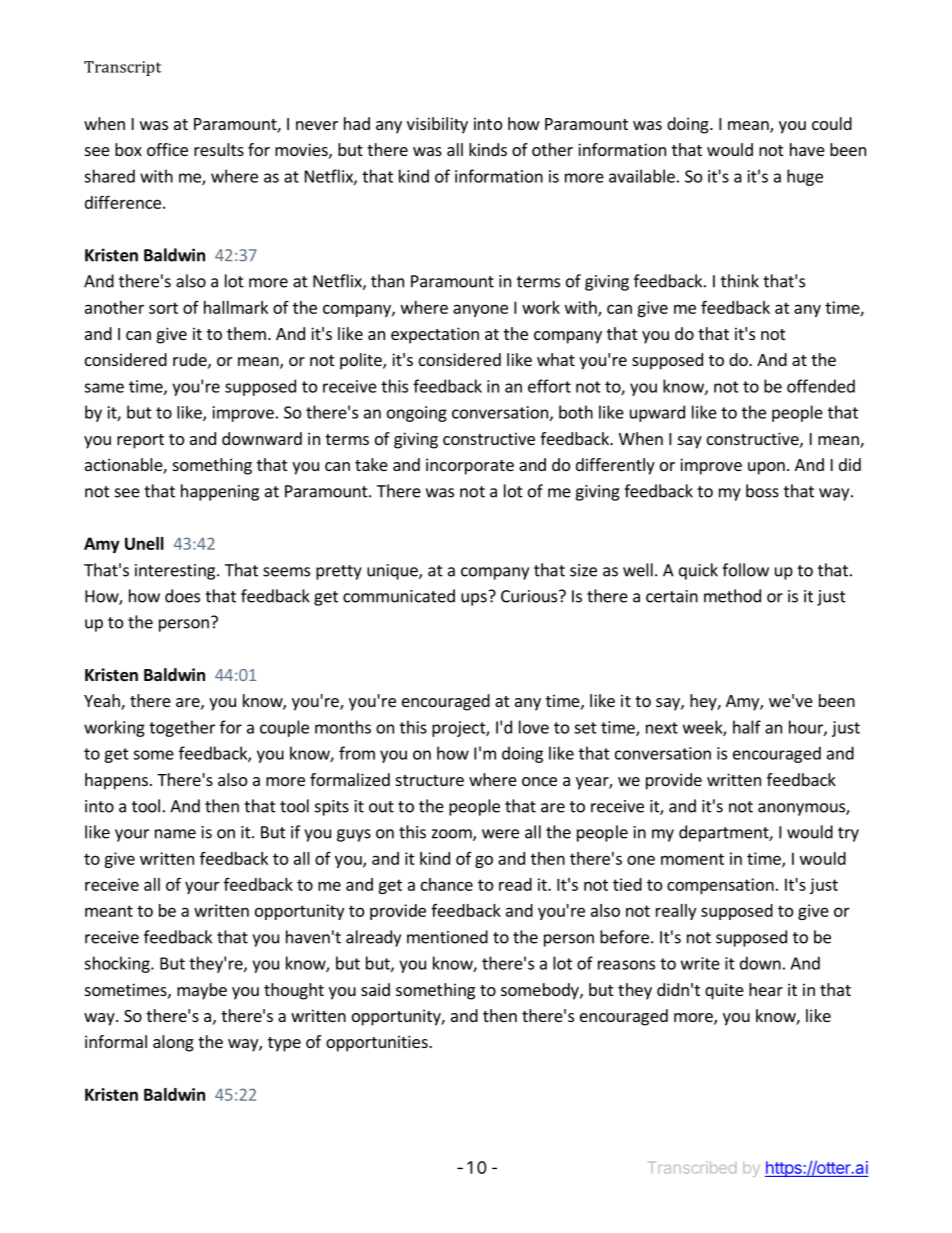 This screenshot has height=1233, width=952. I want to click on could, so click(832, 123).
